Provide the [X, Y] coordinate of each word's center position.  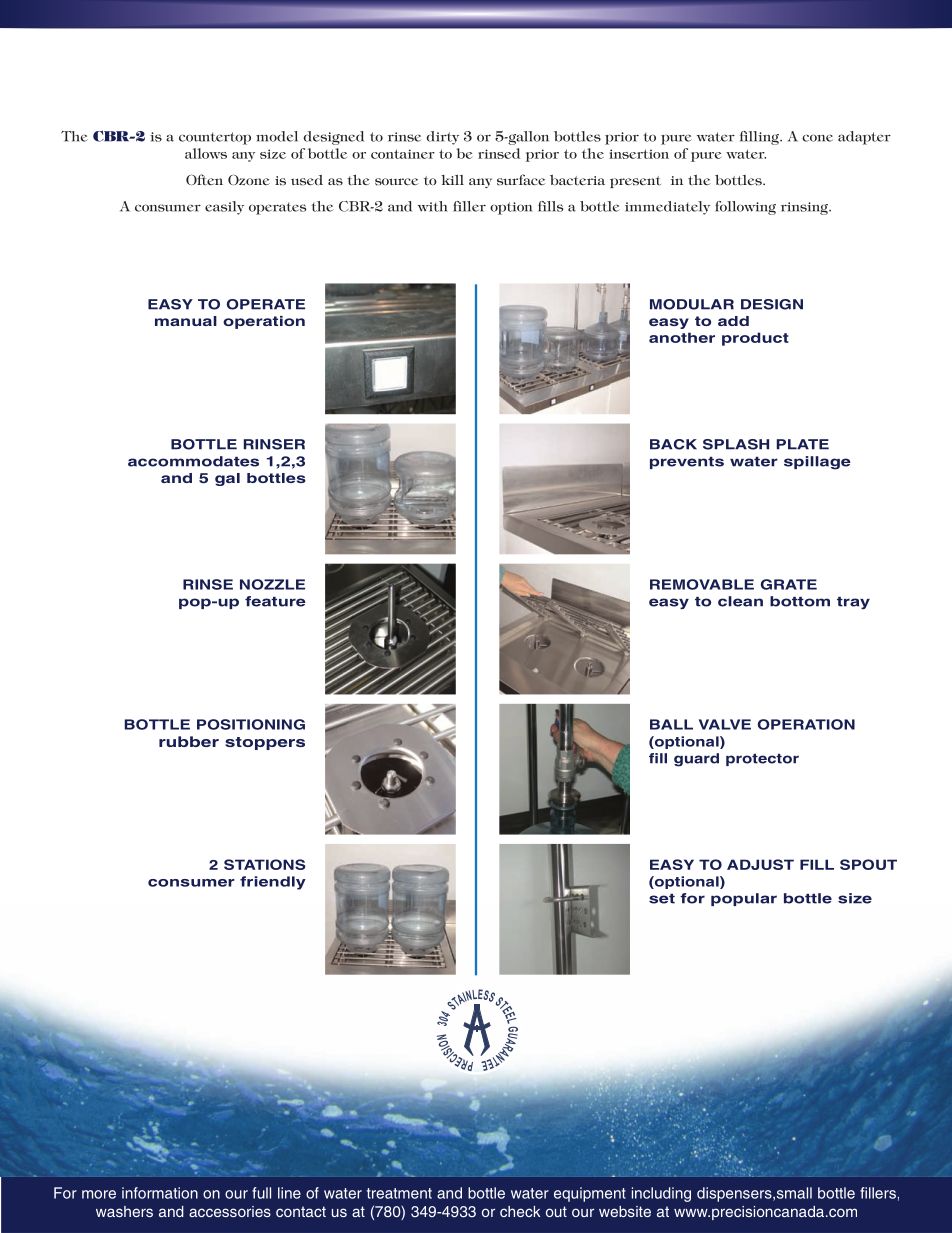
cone [817, 138]
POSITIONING [251, 724]
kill [452, 179]
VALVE [725, 724]
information [160, 1193]
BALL [671, 724]
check [520, 1211]
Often [204, 179]
